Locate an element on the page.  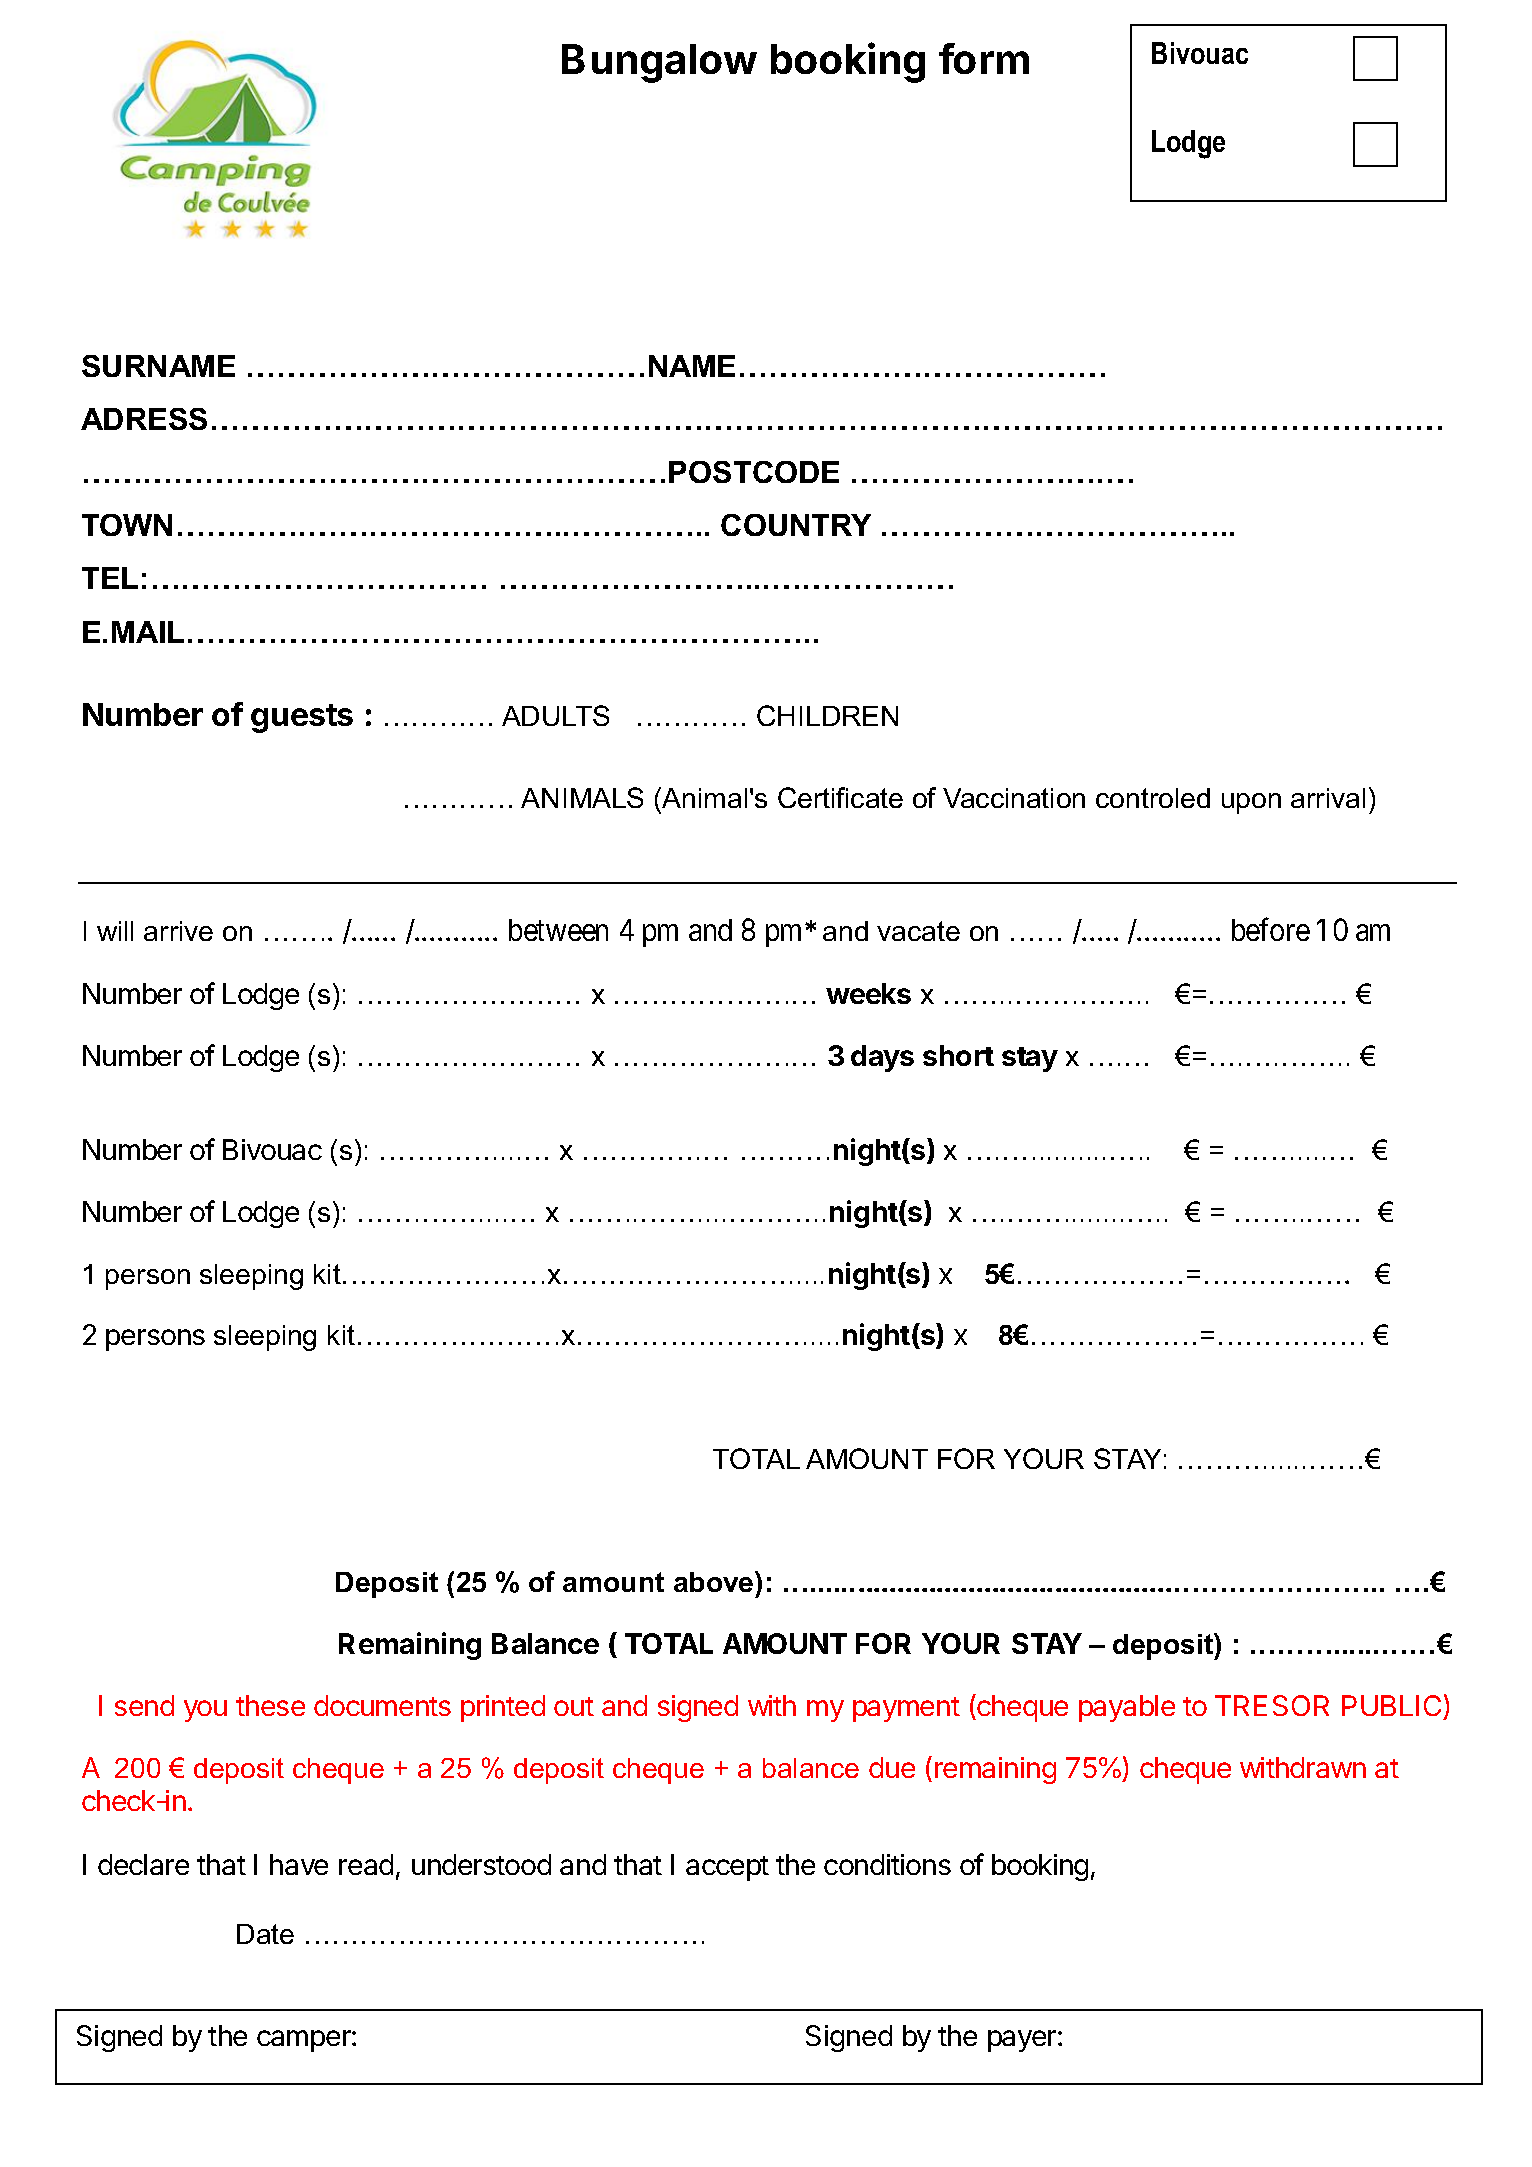
upon is located at coordinates (1251, 803).
